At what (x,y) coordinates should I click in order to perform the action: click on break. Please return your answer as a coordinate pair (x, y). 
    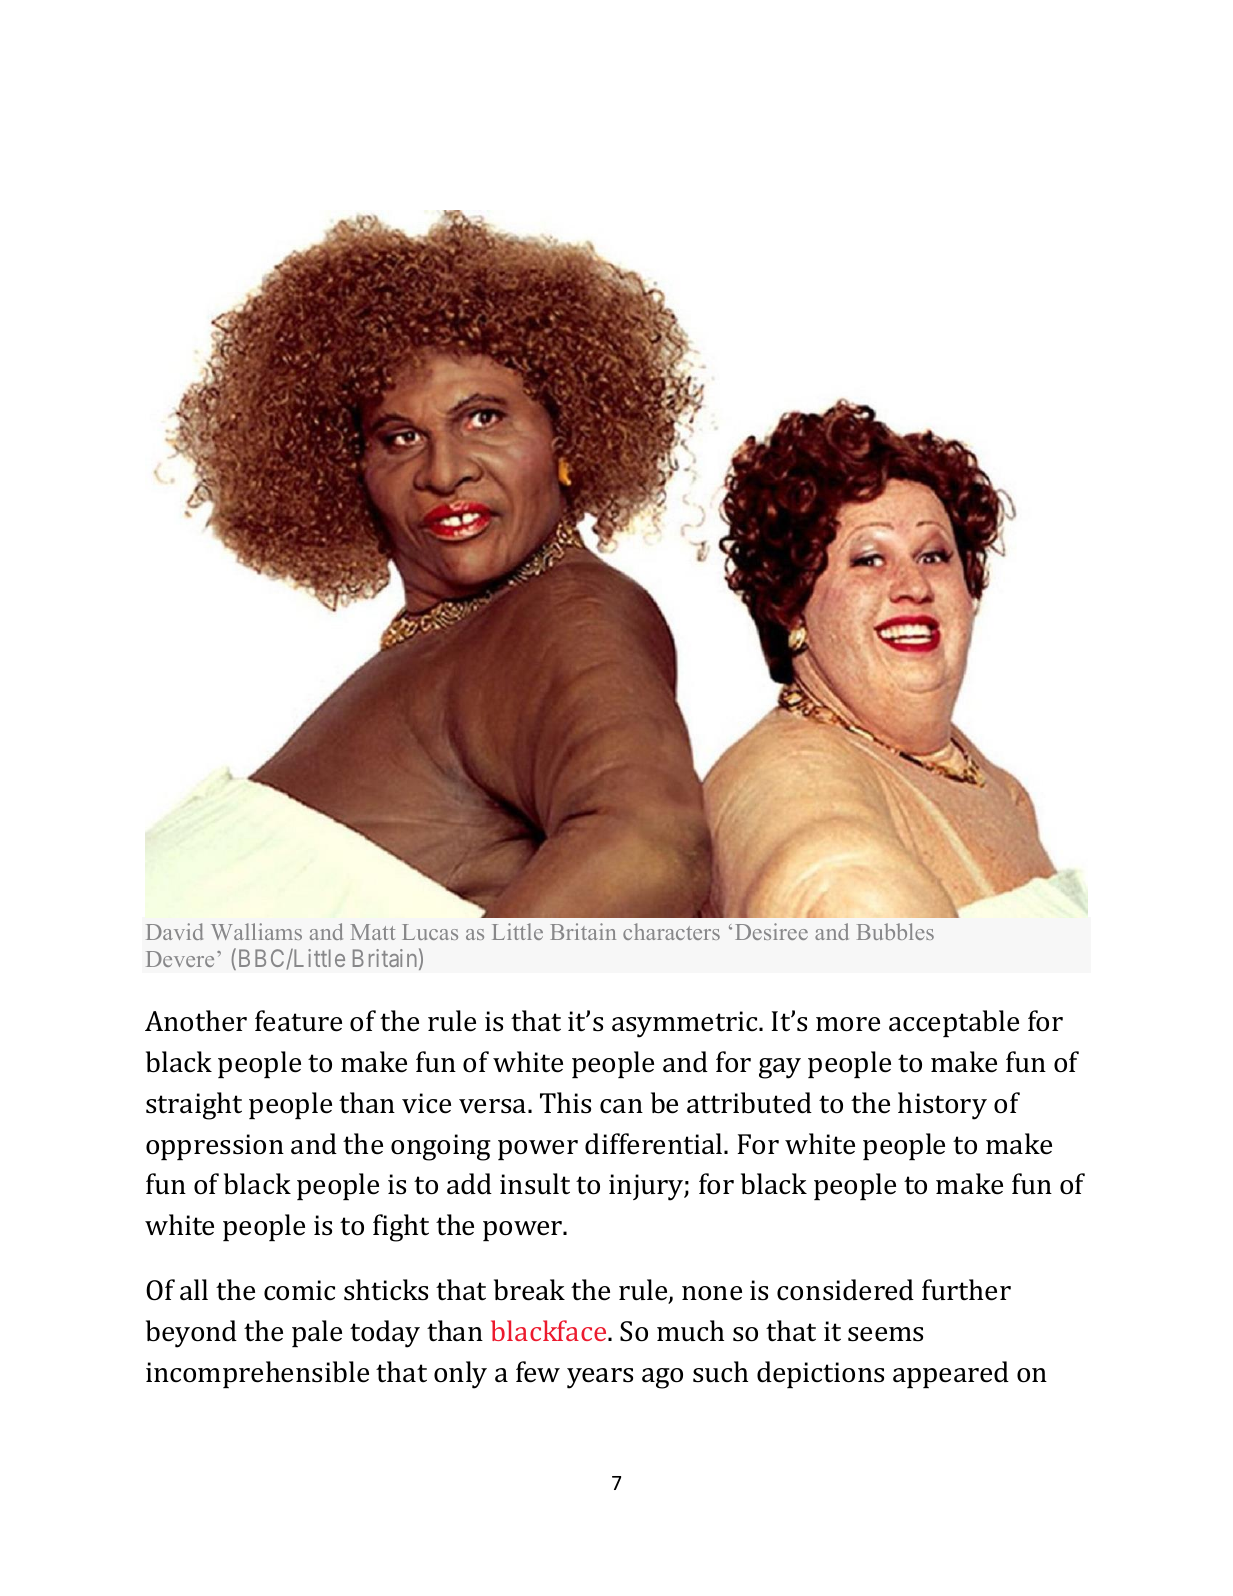
    Looking at the image, I should click on (529, 1290).
